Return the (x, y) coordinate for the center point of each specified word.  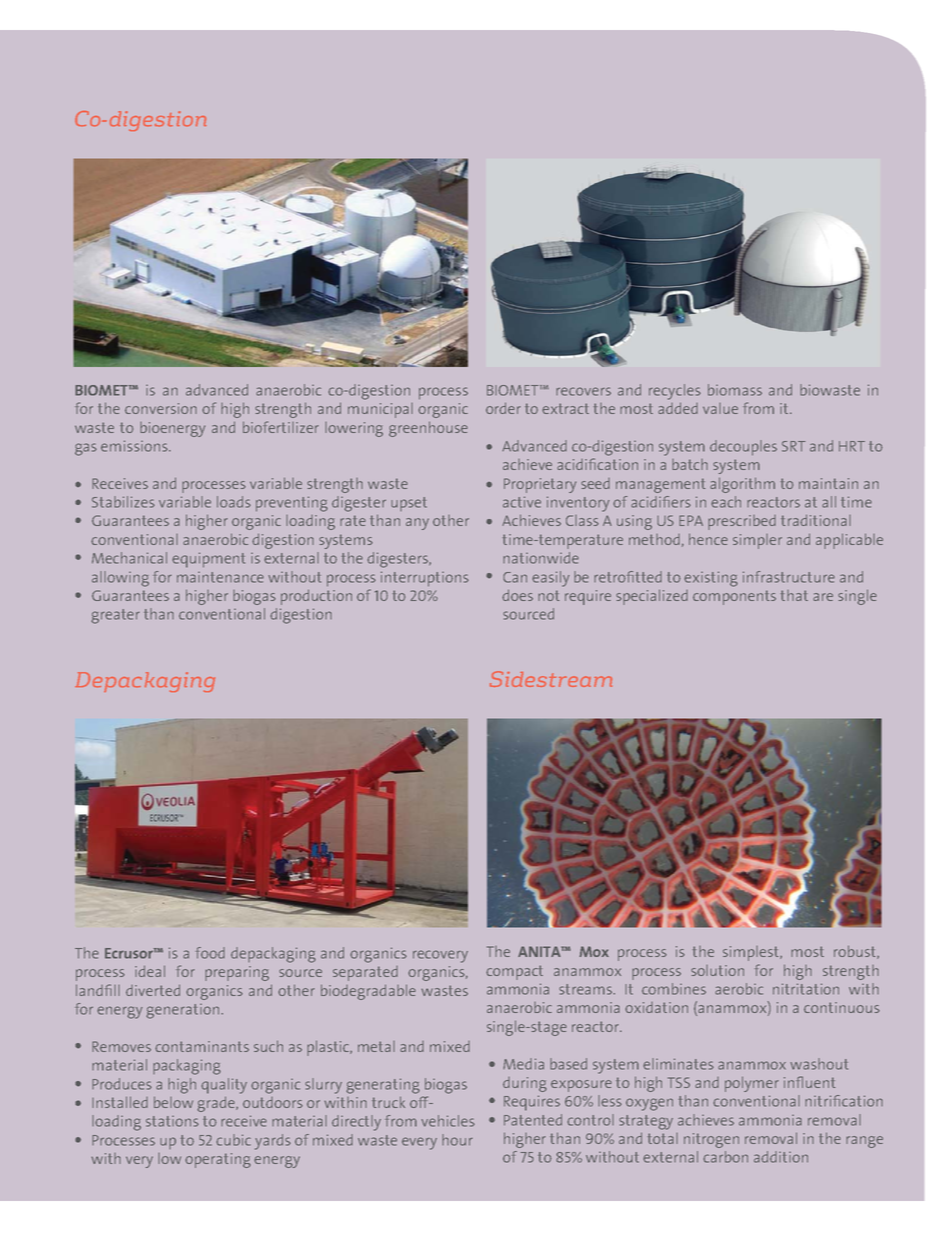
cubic (233, 1140)
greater (115, 616)
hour (457, 1140)
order (503, 408)
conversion (161, 408)
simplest (752, 953)
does (517, 595)
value (720, 408)
